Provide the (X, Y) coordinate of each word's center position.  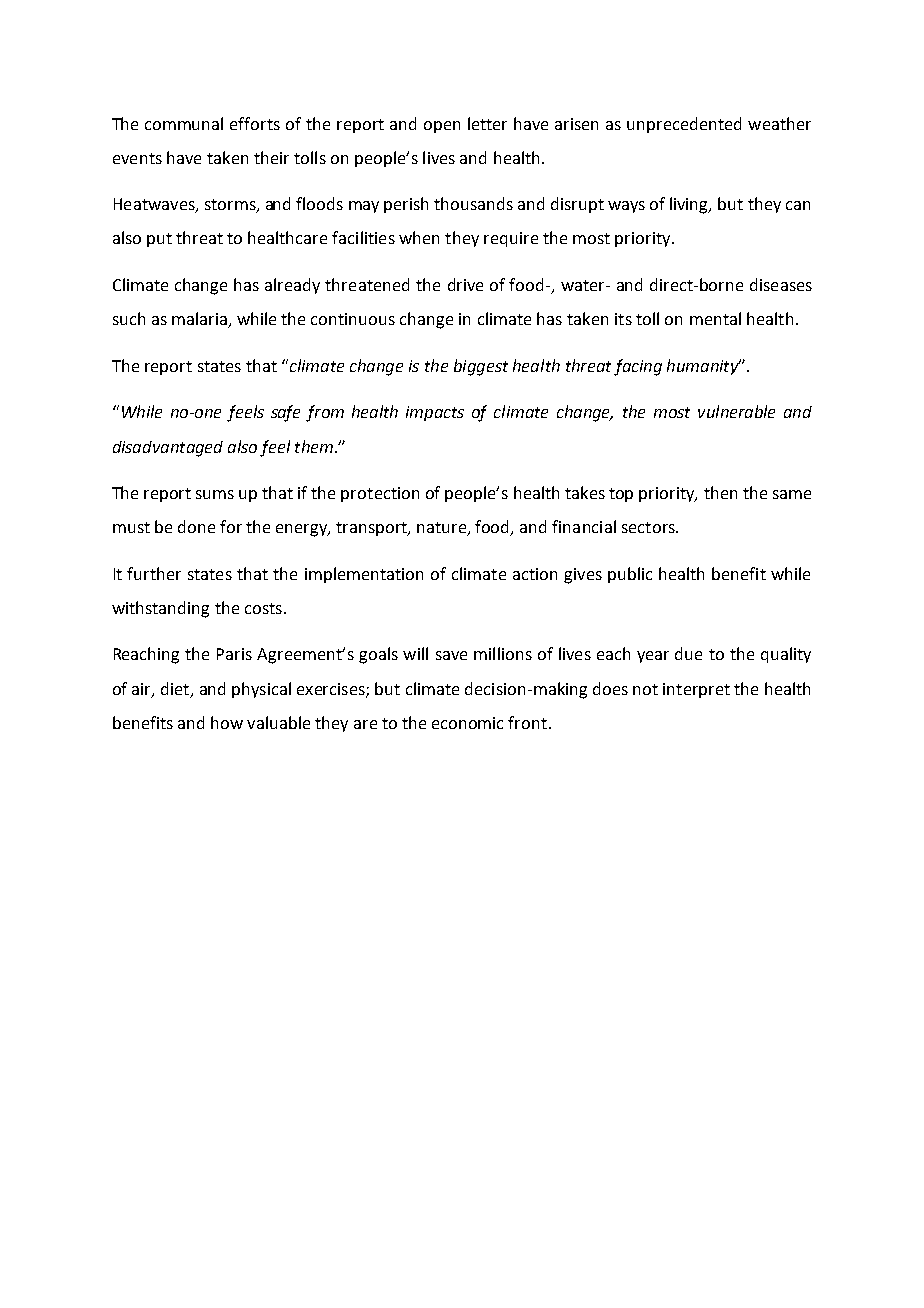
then (720, 492)
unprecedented (684, 125)
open (442, 127)
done (196, 526)
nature (443, 529)
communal (184, 123)
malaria (200, 320)
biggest (481, 367)
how (227, 722)
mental (715, 318)
